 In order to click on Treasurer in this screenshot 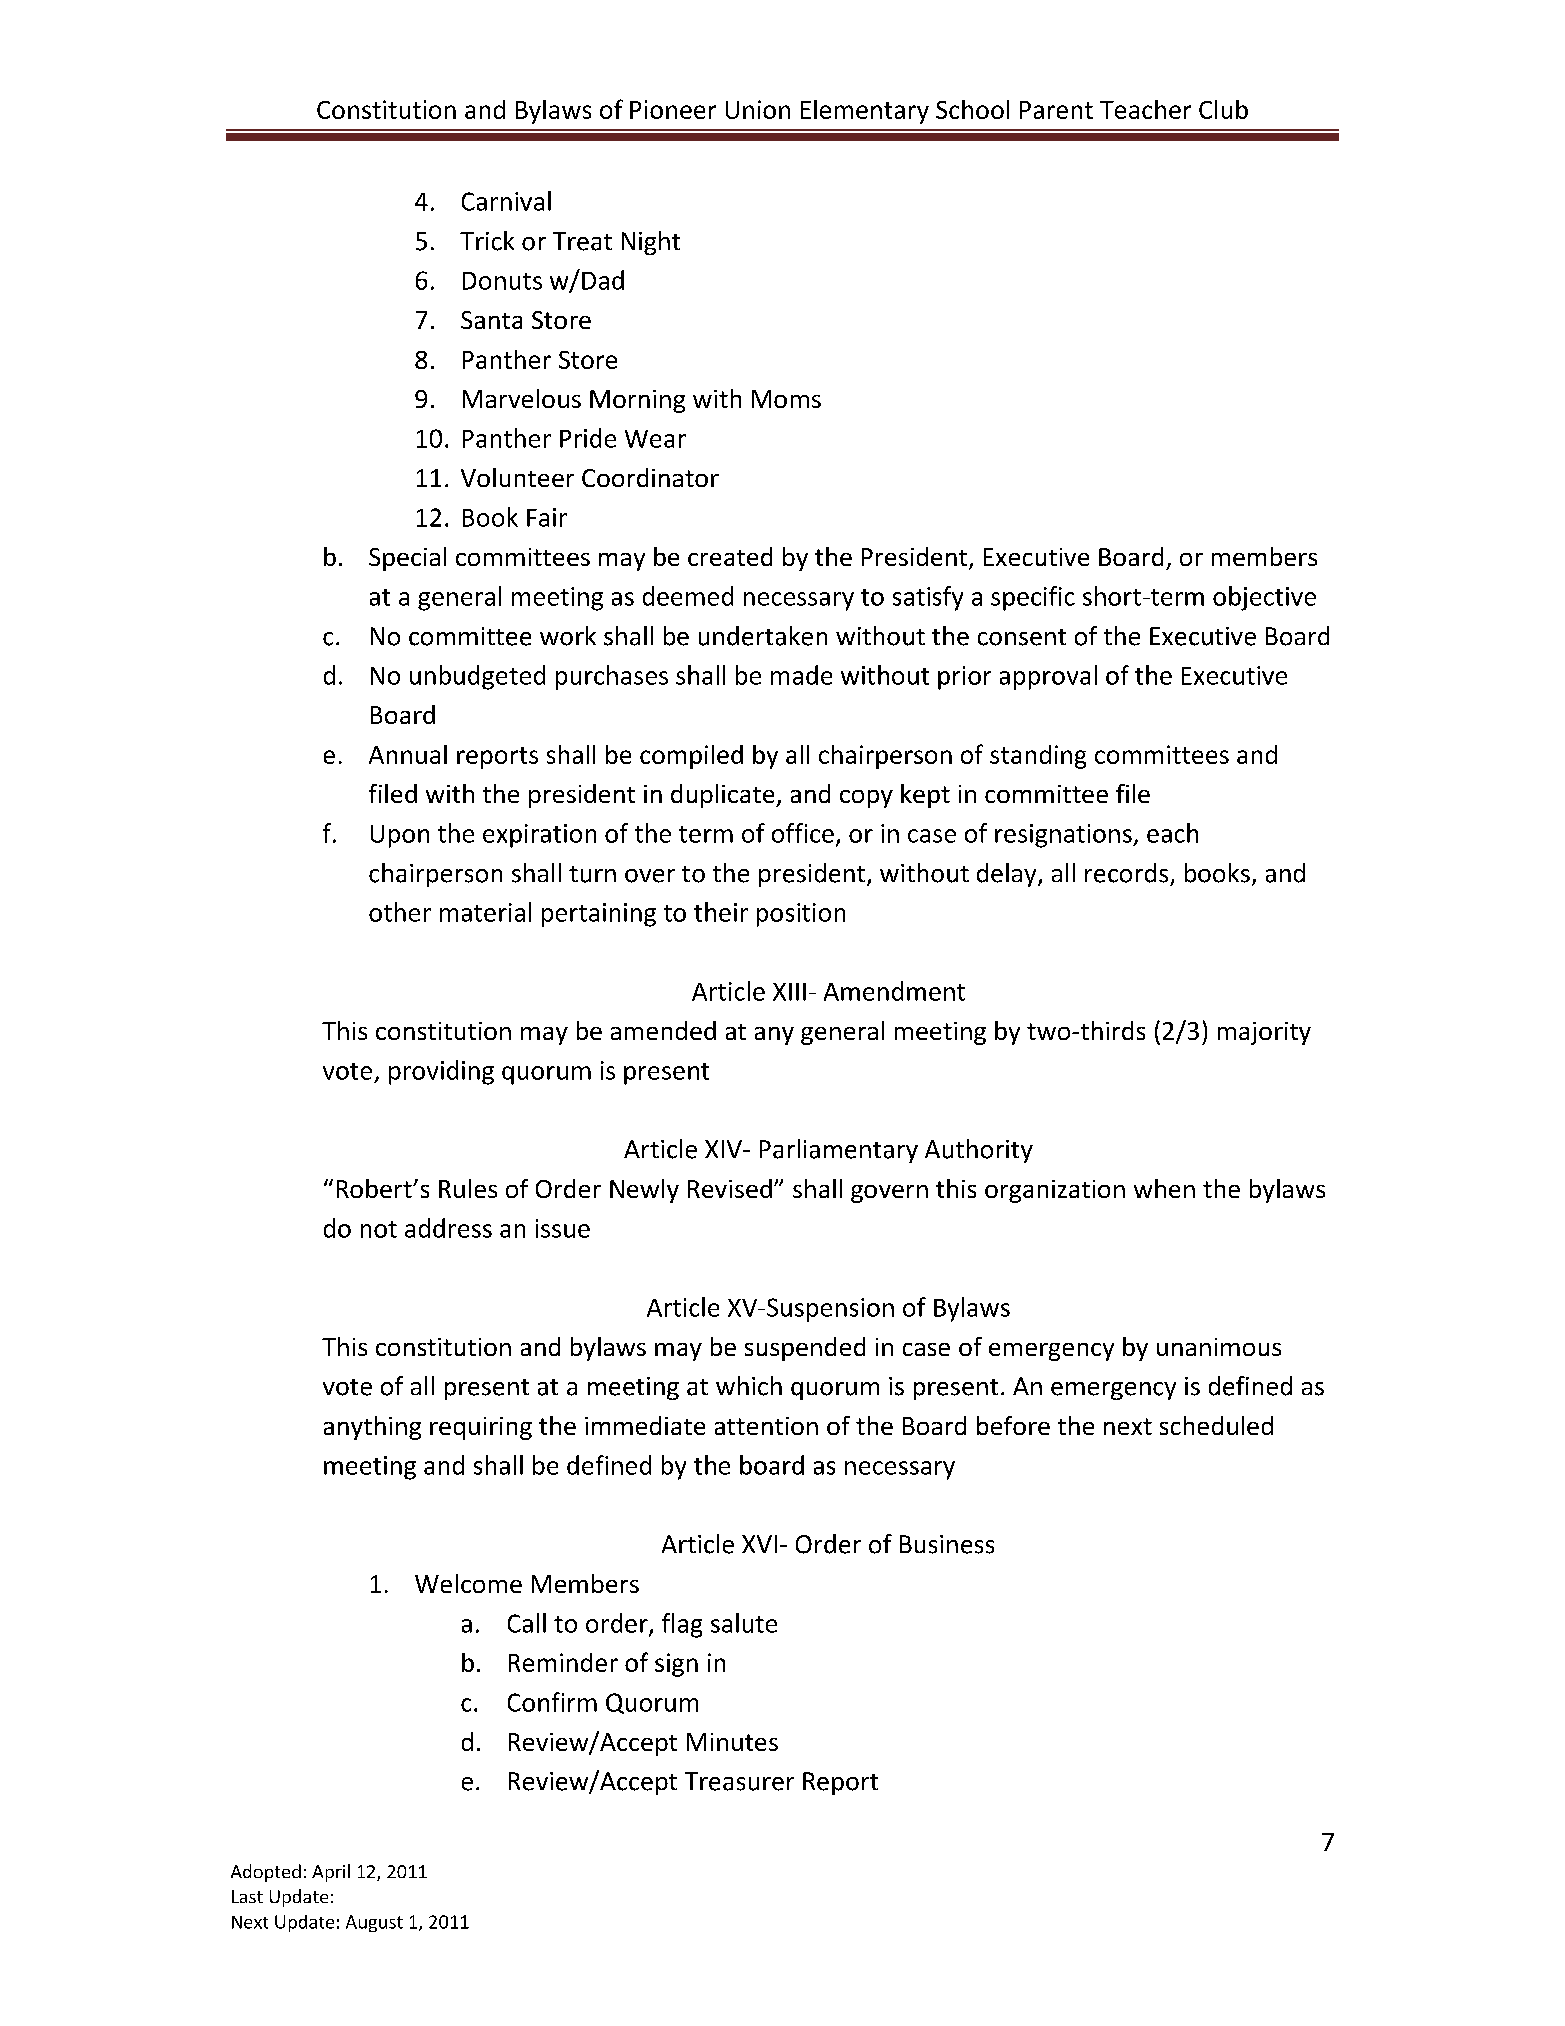, I will do `click(739, 1781)`.
